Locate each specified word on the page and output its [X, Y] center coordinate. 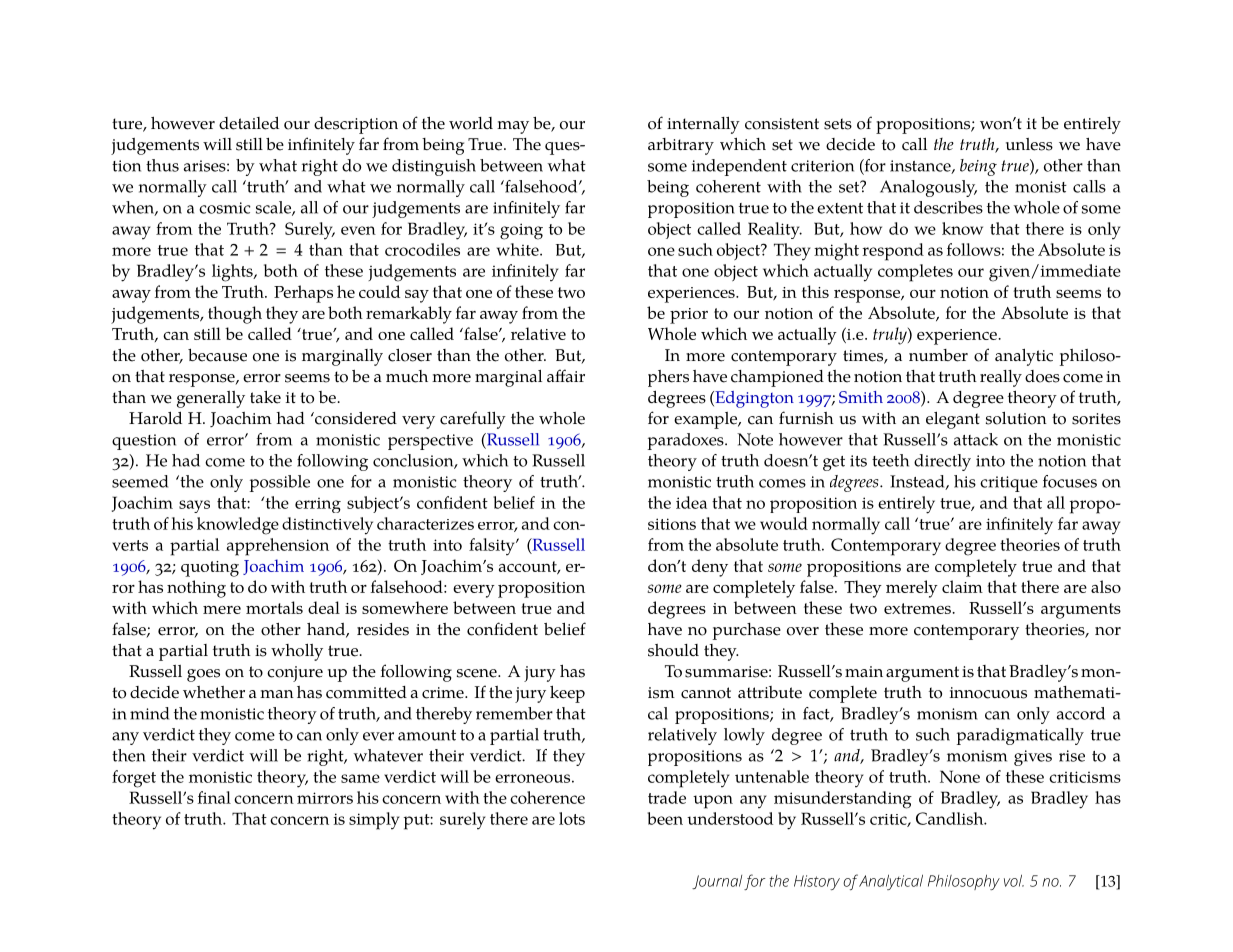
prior [689, 316]
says [194, 506]
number [938, 355]
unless [1029, 144]
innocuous [988, 693]
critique [1009, 484]
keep [567, 694]
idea [691, 502]
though [235, 315]
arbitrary [681, 146]
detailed [249, 123]
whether [214, 692]
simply [374, 821]
